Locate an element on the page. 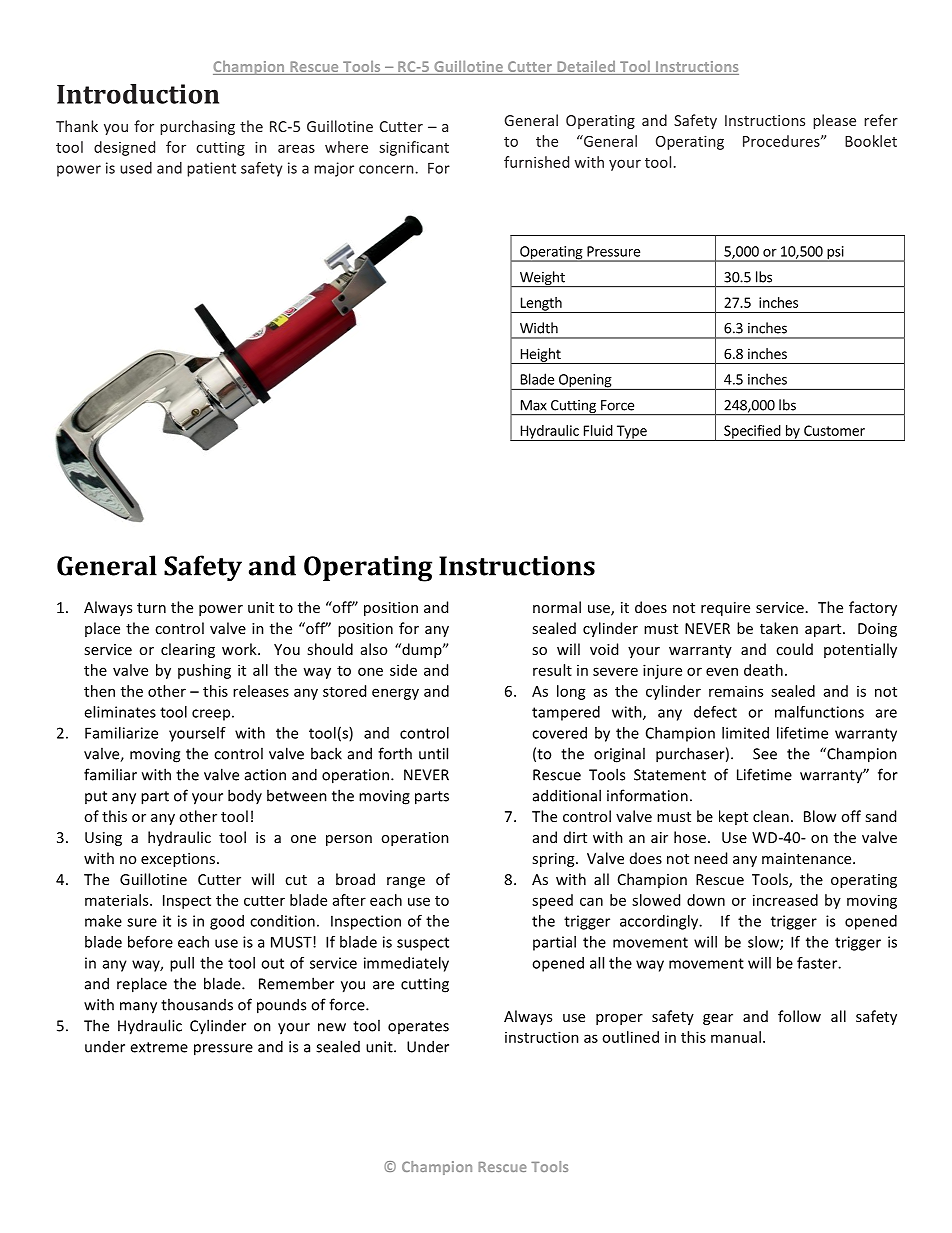 This page has width=952, height=1233. please is located at coordinates (834, 121).
